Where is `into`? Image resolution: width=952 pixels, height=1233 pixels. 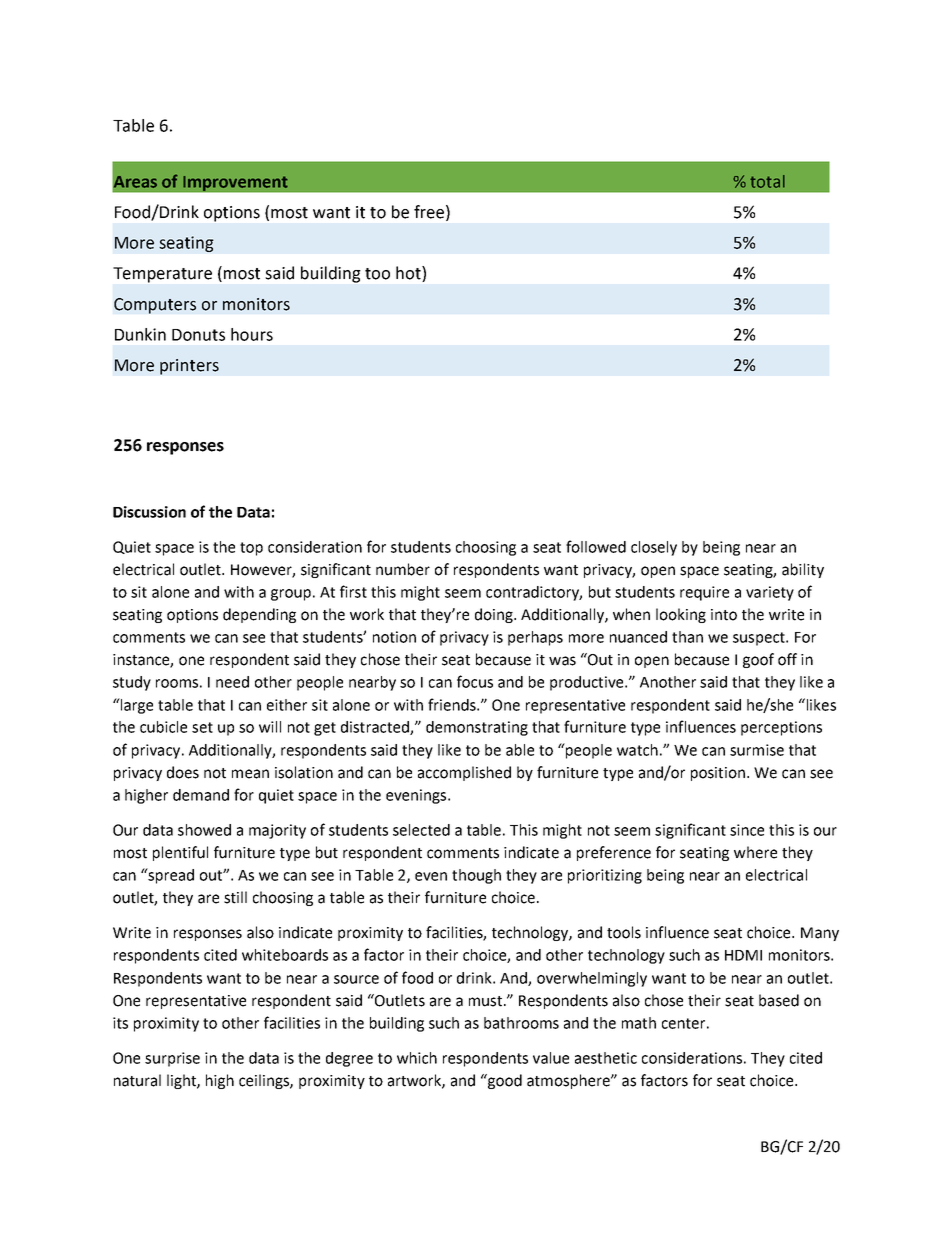 into is located at coordinates (724, 615).
